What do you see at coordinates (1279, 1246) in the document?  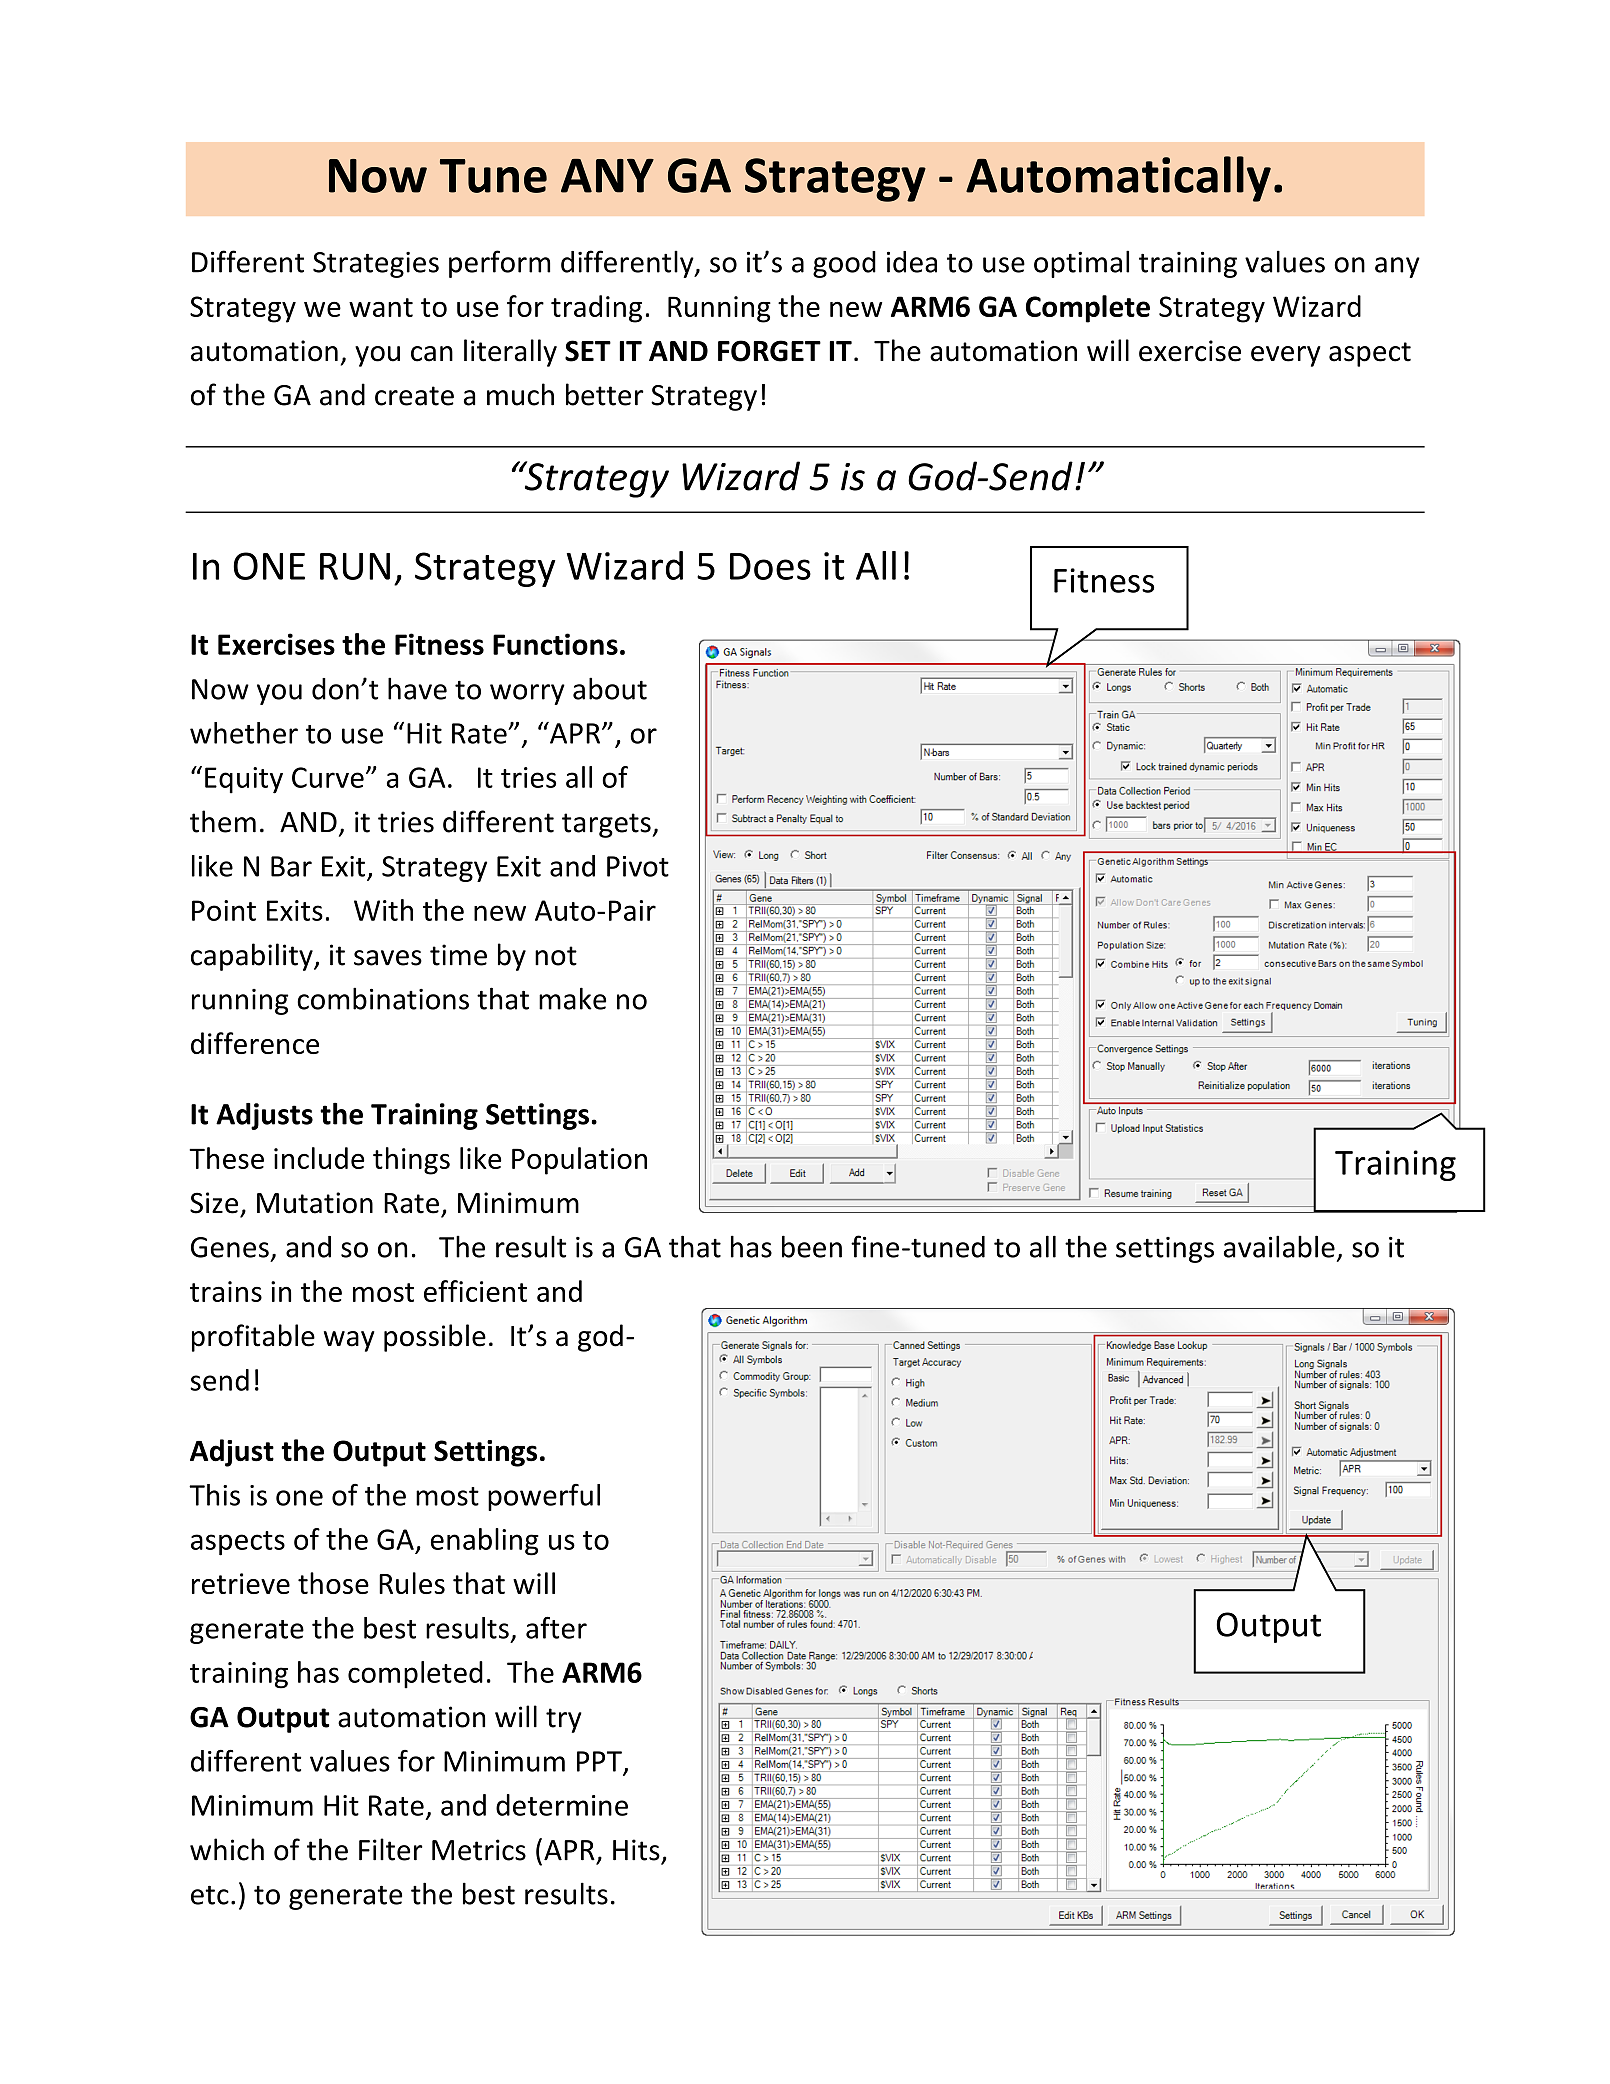 I see `available` at bounding box center [1279, 1246].
